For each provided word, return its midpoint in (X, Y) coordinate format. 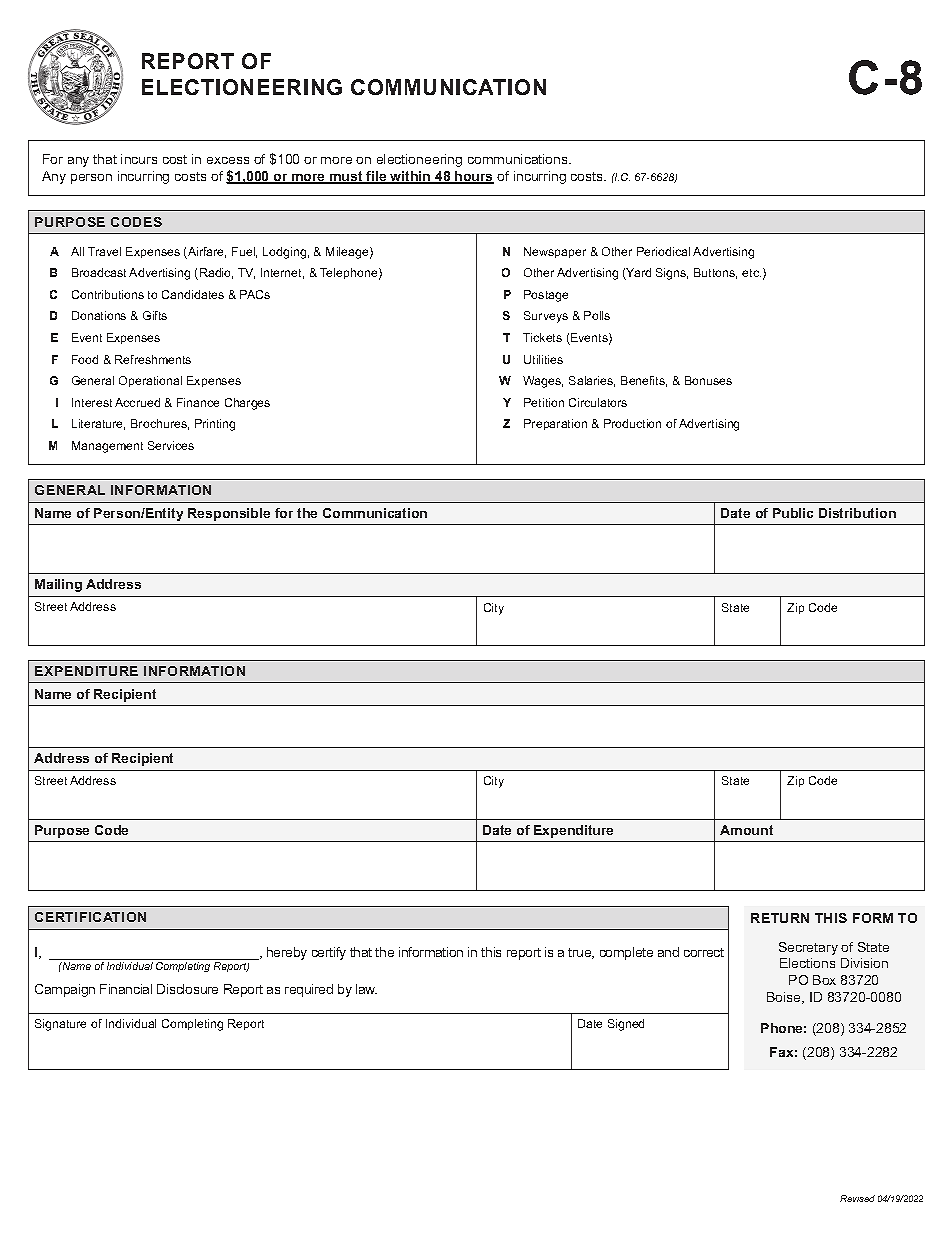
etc (751, 273)
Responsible (229, 514)
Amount (746, 830)
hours (473, 177)
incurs (139, 159)
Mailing (58, 585)
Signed (626, 1025)
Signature (60, 1025)
